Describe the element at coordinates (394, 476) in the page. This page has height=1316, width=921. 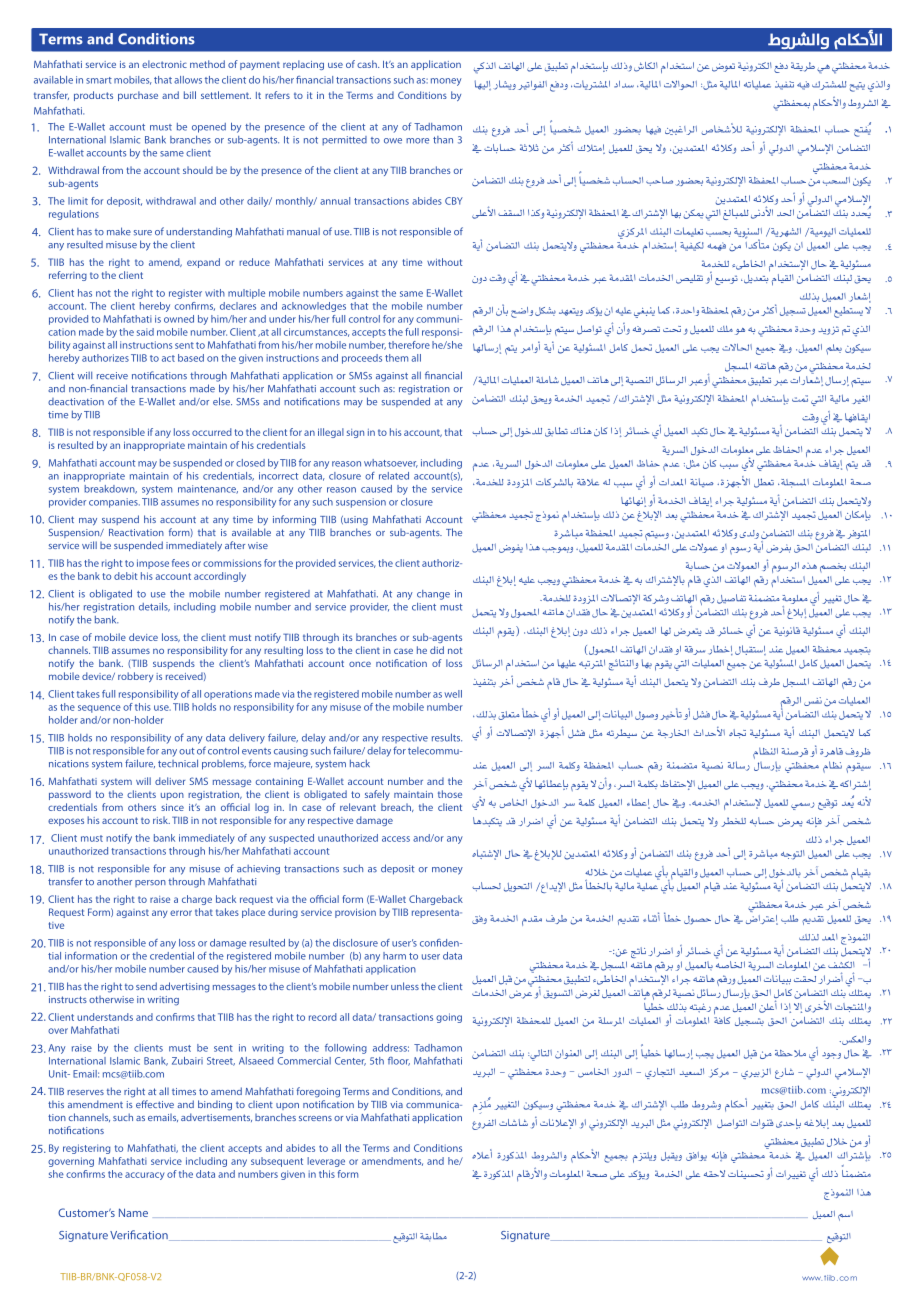
I see `related` at that location.
